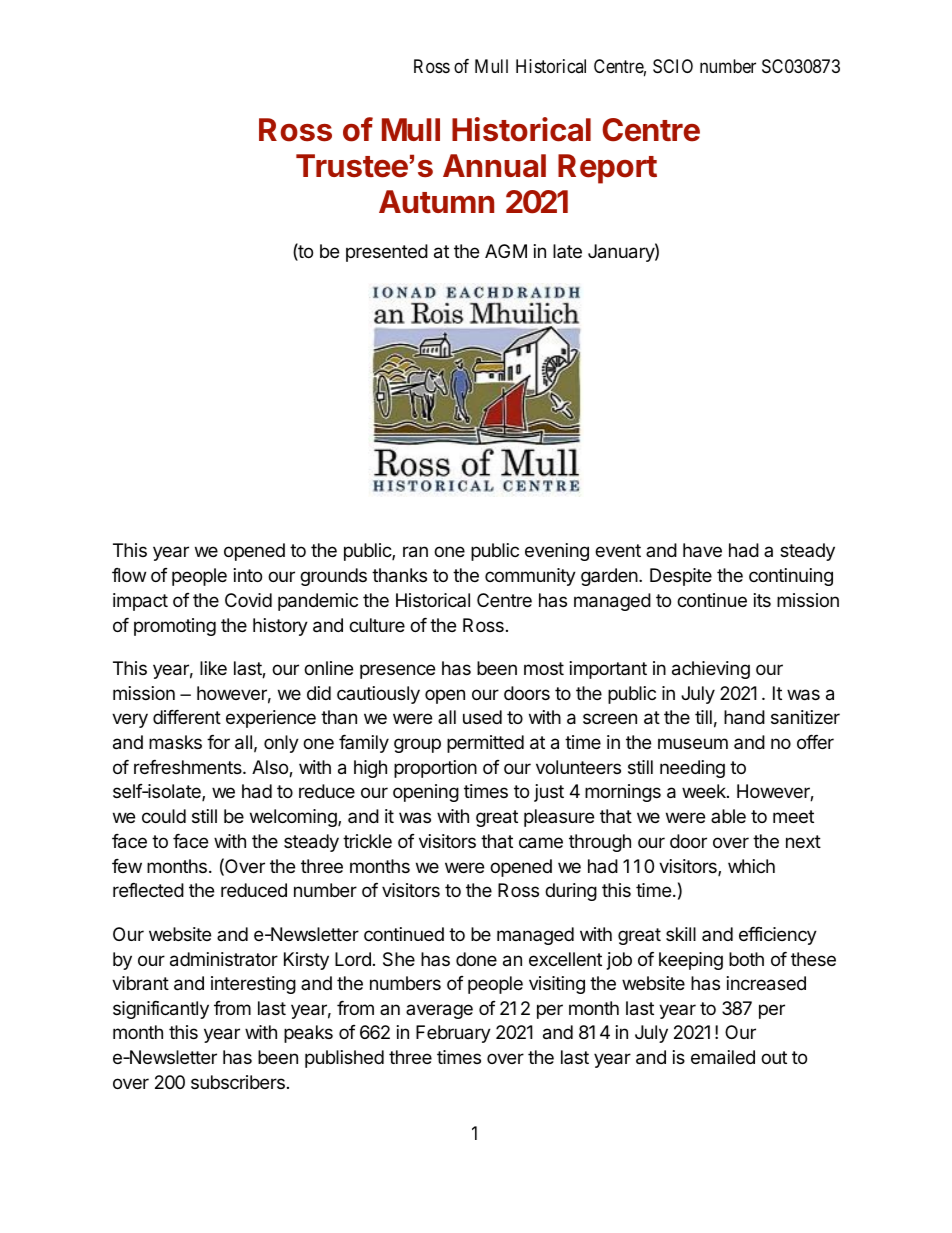 Image resolution: width=952 pixels, height=1233 pixels. What do you see at coordinates (541, 843) in the document?
I see `came` at bounding box center [541, 843].
